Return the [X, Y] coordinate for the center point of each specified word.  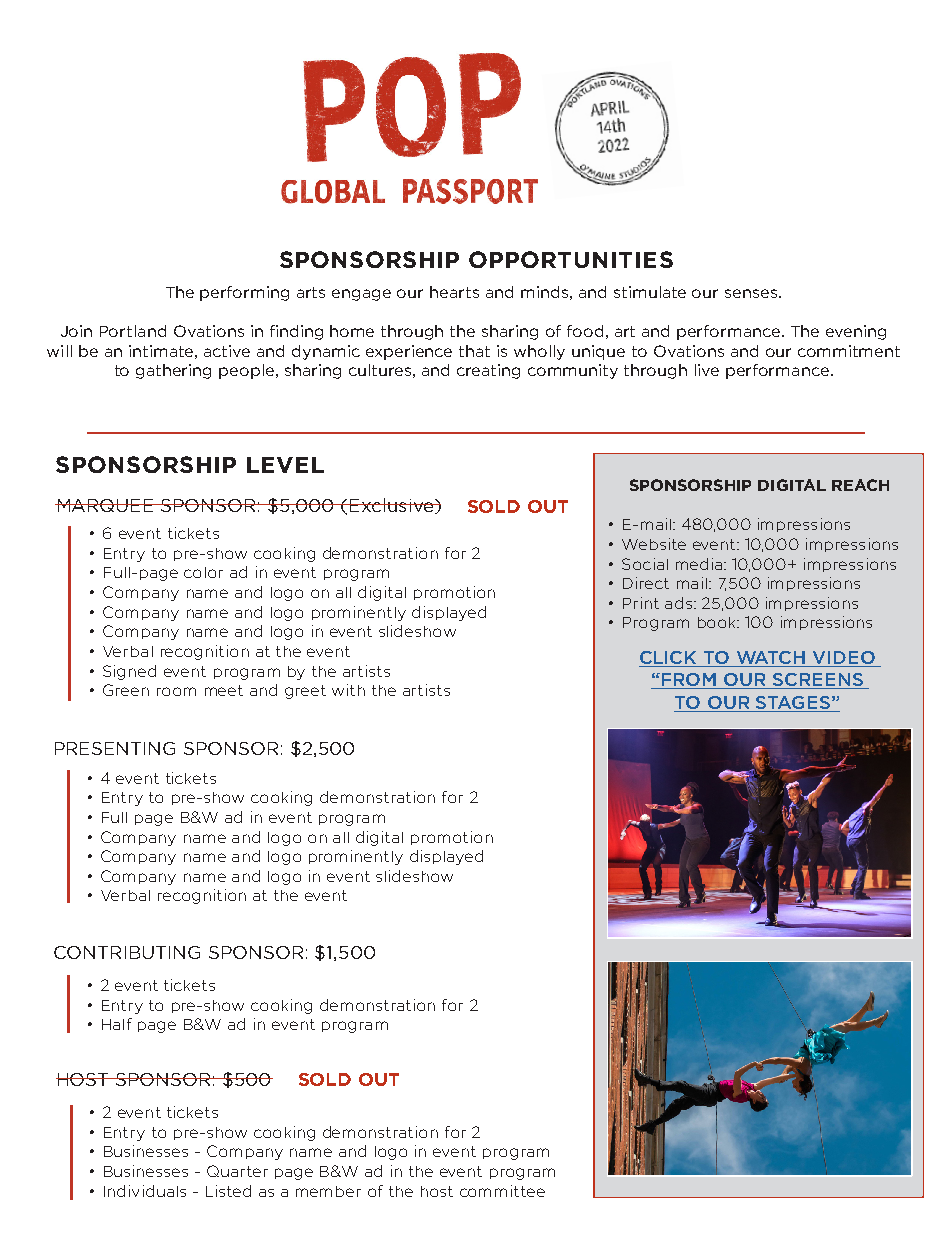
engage [361, 295]
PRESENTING [115, 748]
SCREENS [818, 681]
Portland [133, 331]
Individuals [145, 1191]
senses [752, 293]
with [348, 690]
